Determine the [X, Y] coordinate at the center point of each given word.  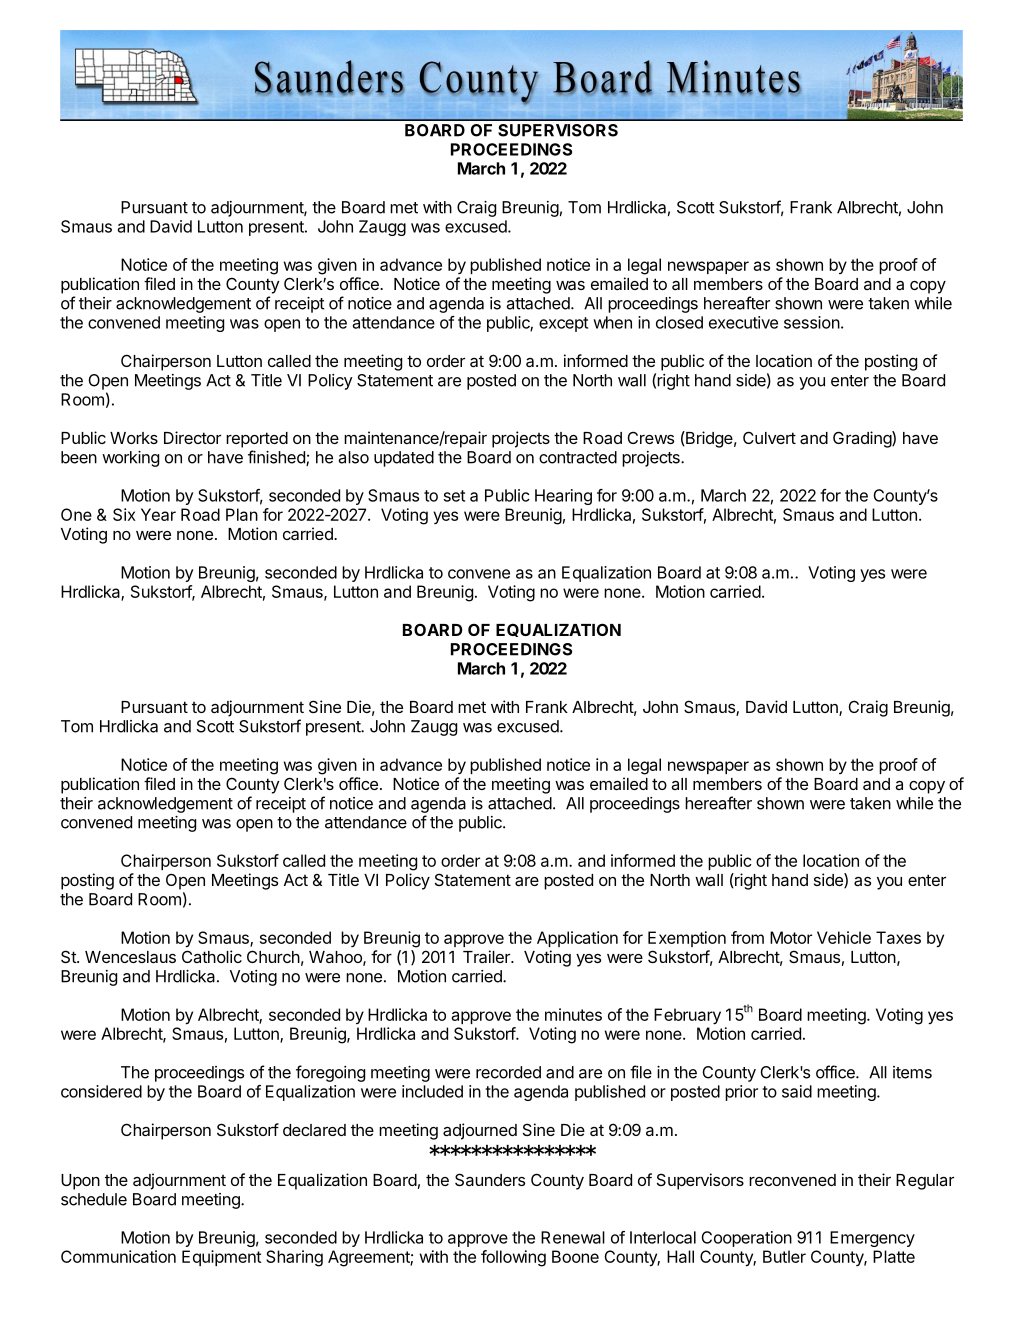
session [812, 322]
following [513, 1258]
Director [192, 437]
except [563, 324]
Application [577, 939]
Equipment [222, 1258]
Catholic [212, 956]
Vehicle [844, 937]
